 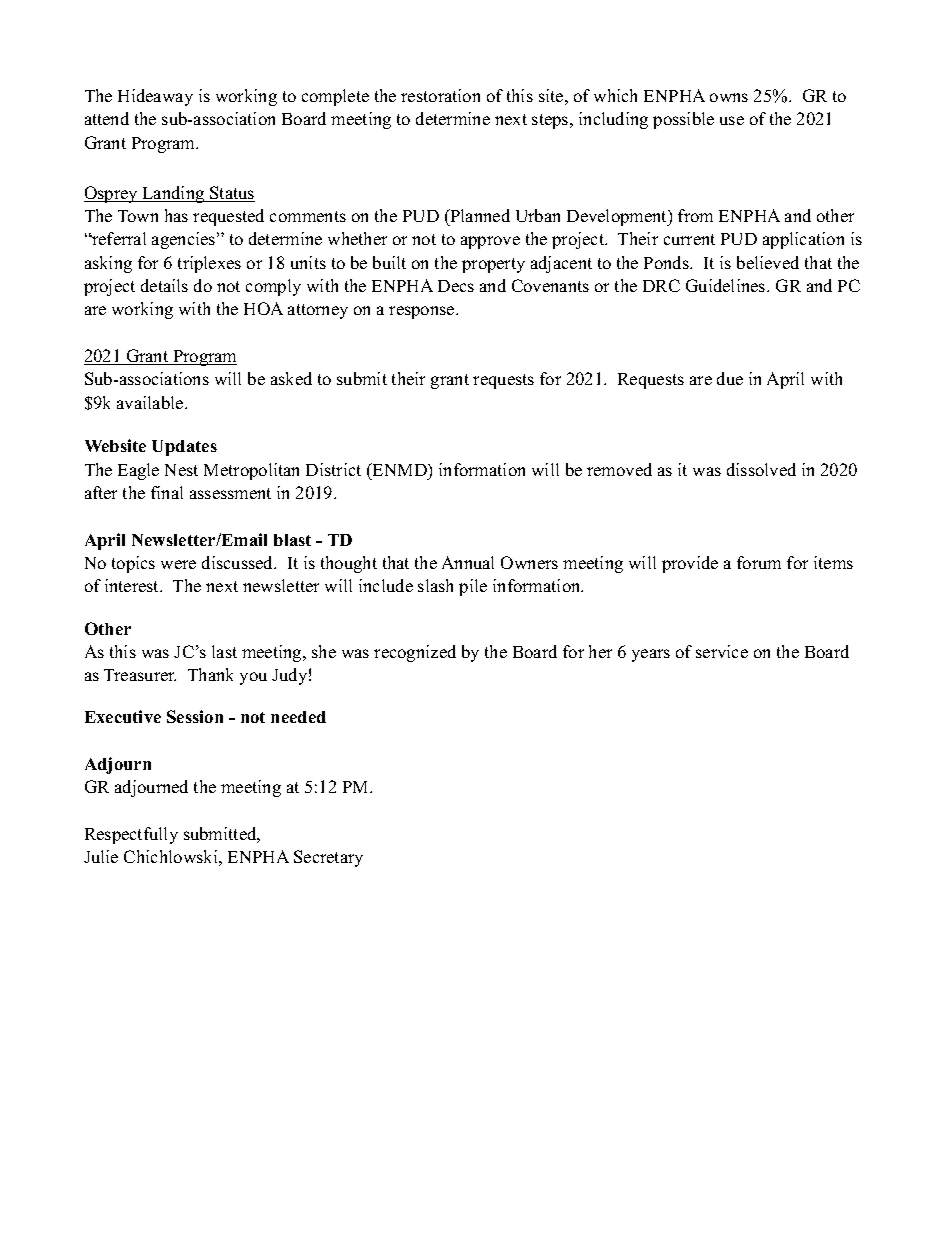 What do you see at coordinates (328, 858) in the screenshot?
I see `Secretary` at bounding box center [328, 858].
